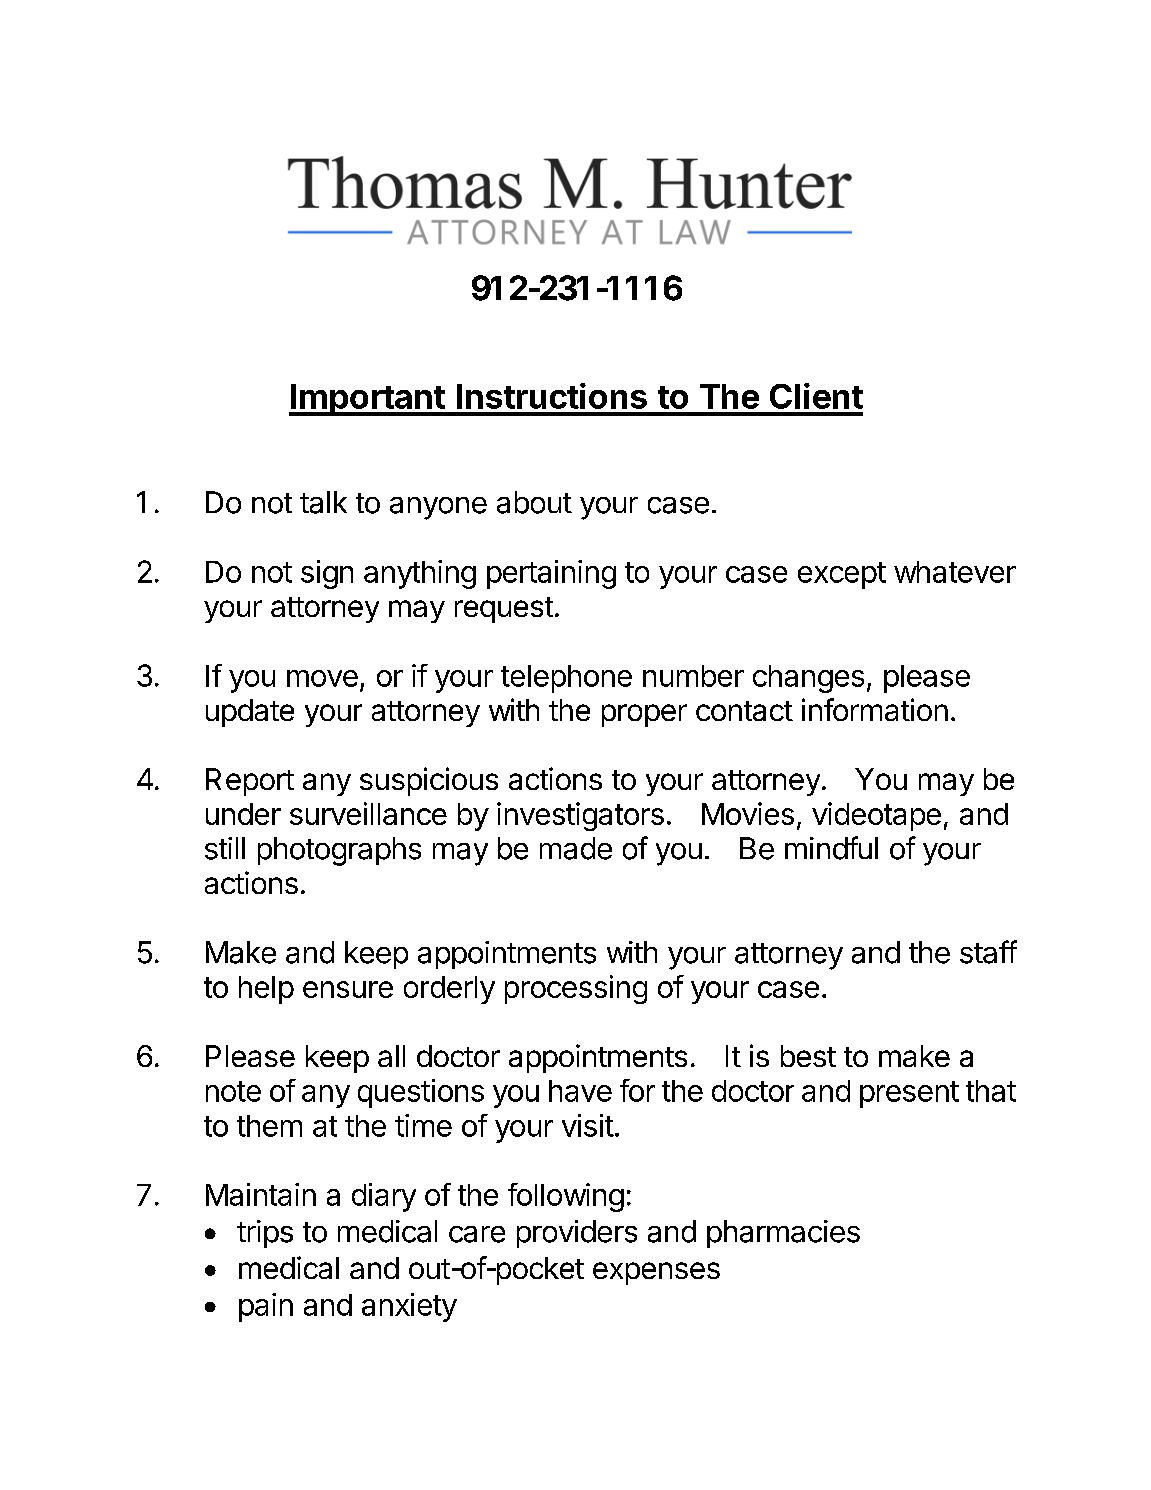  I want to click on whatever, so click(955, 572).
